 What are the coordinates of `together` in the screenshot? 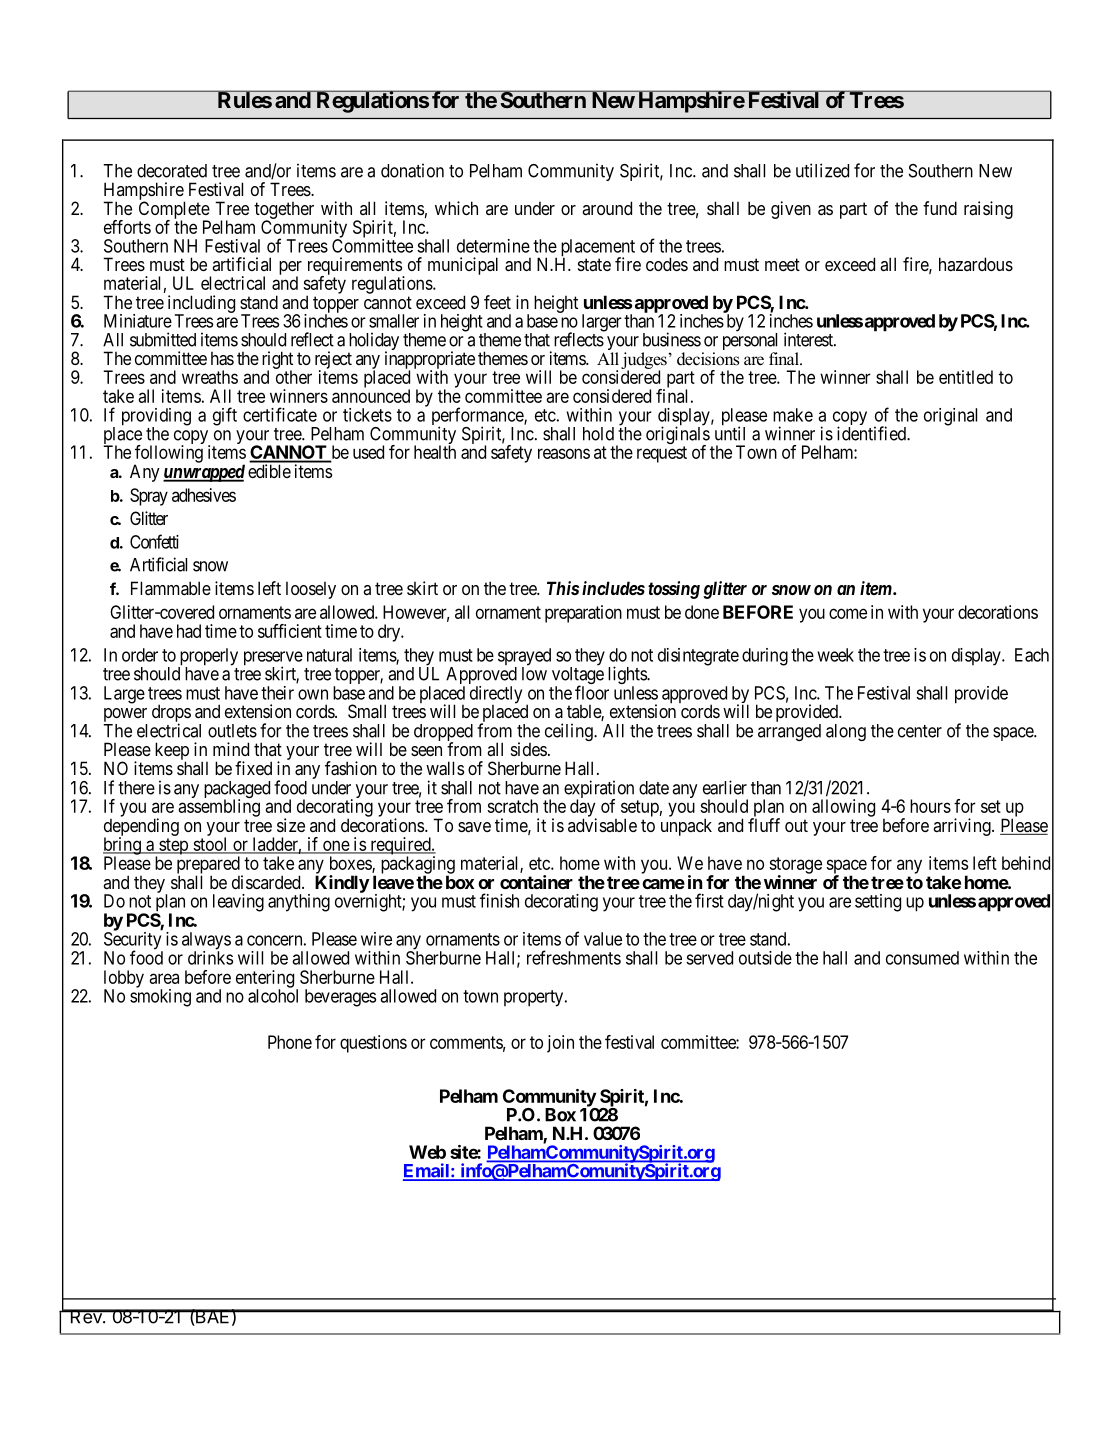 It's located at (284, 212).
